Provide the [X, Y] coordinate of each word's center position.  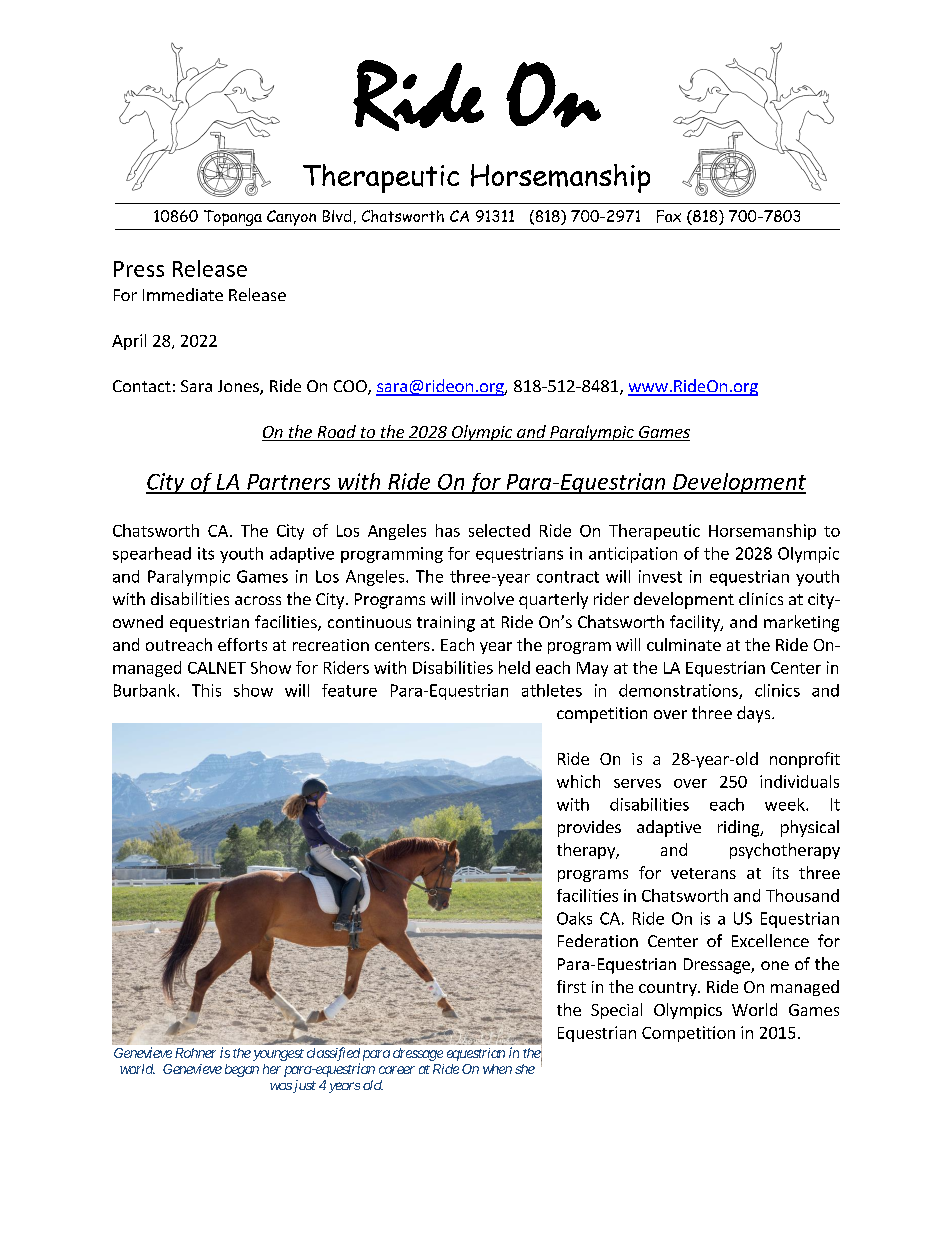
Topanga [233, 218]
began [242, 1070]
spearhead [152, 555]
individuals [799, 781]
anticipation [633, 555]
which [578, 781]
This [206, 690]
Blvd [337, 216]
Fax [669, 216]
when [497, 1069]
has [448, 530]
